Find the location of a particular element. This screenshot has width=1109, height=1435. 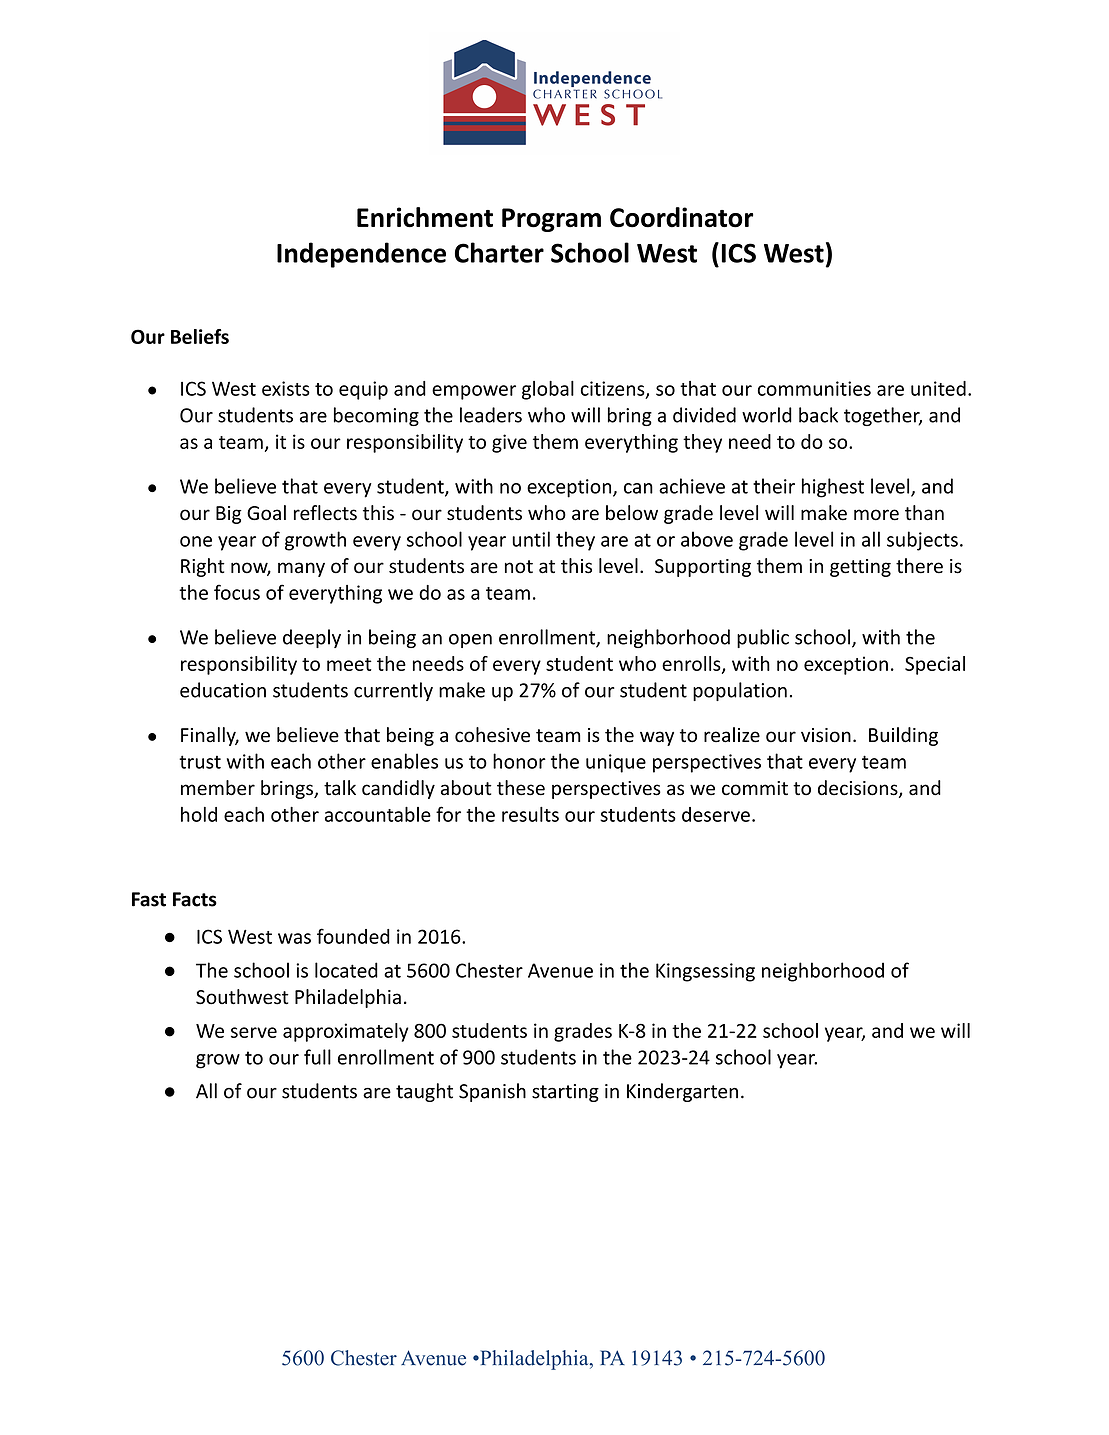

open is located at coordinates (470, 641).
